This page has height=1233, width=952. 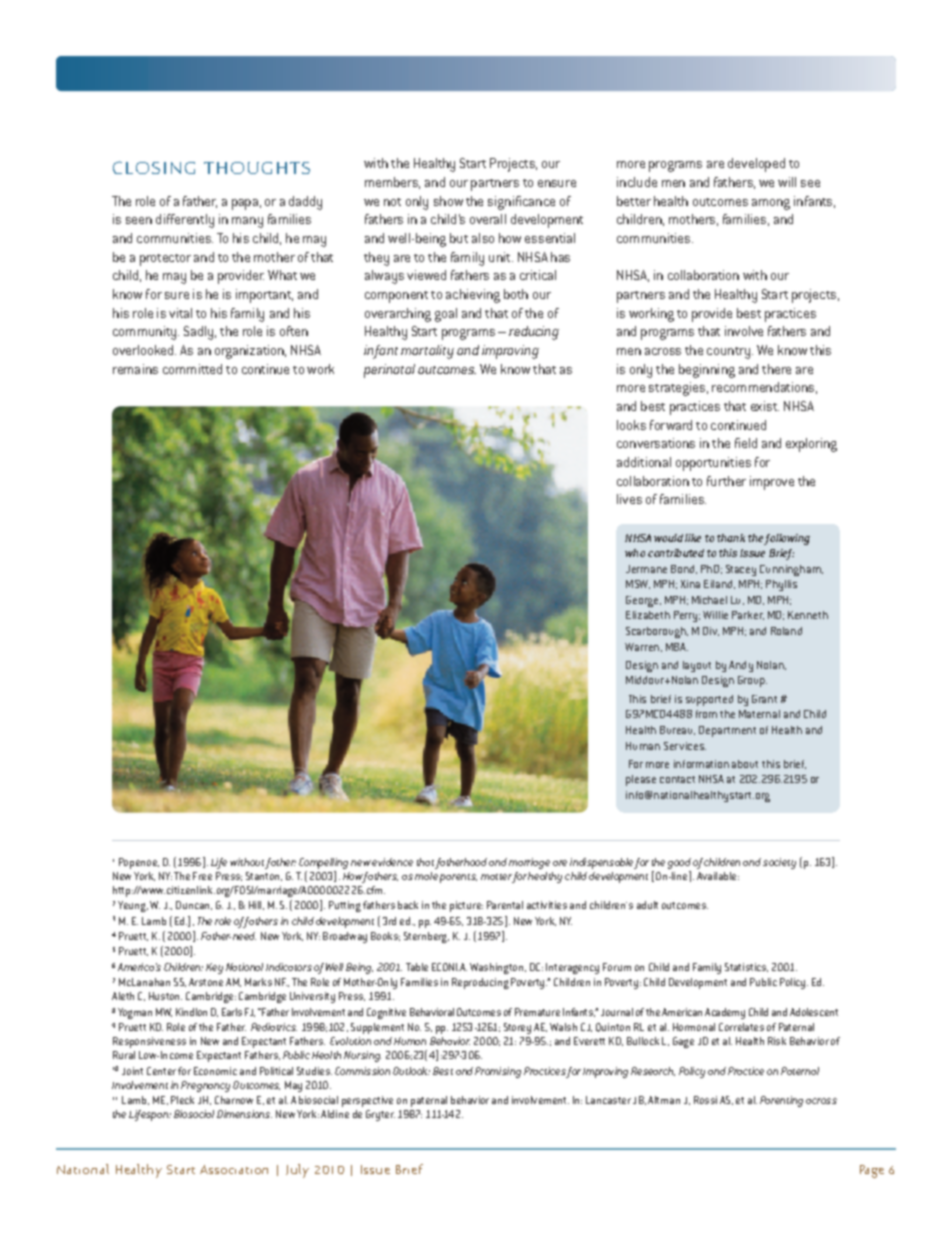 I want to click on lives, so click(x=629, y=499).
